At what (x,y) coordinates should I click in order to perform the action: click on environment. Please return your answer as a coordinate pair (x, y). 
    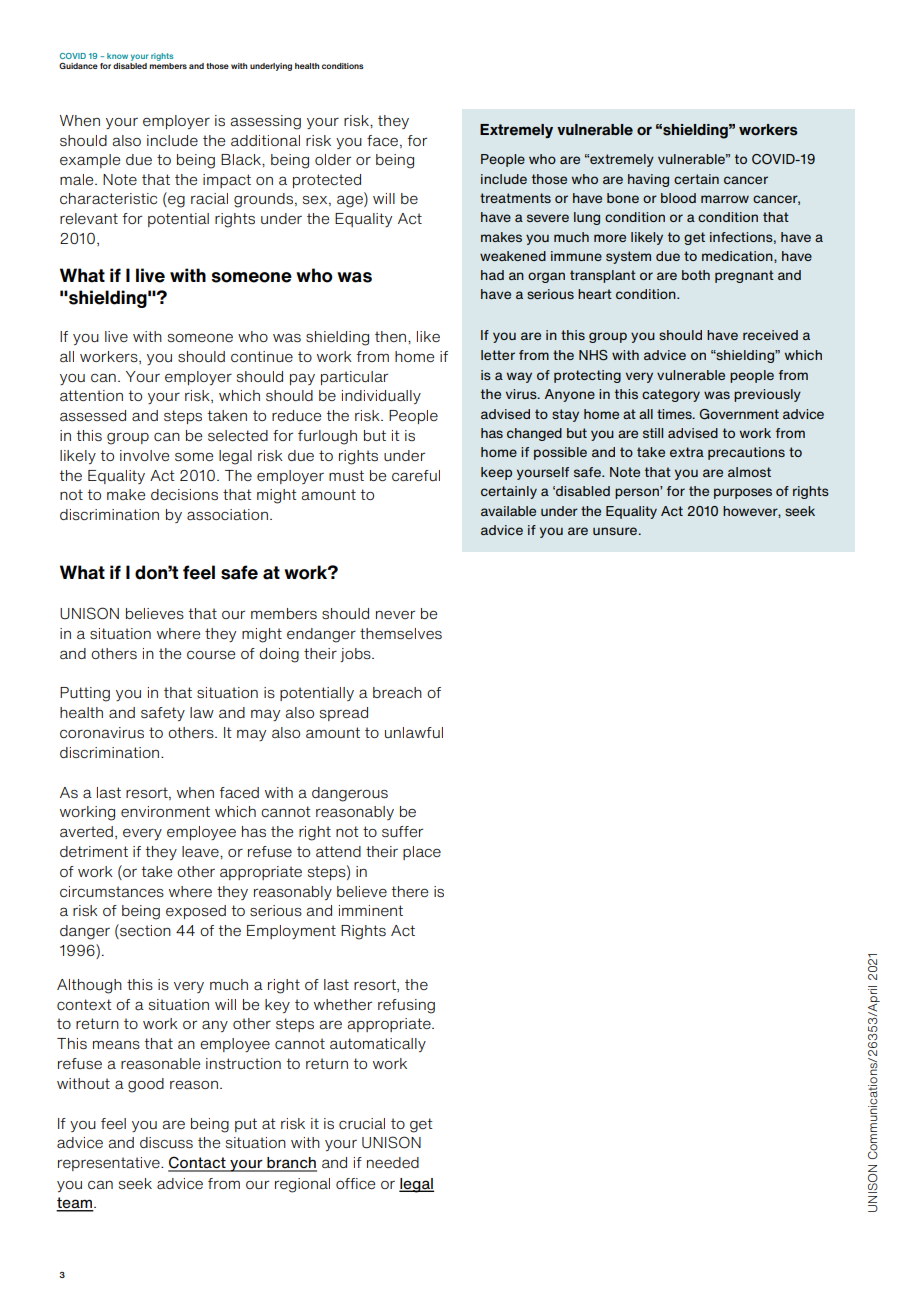
    Looking at the image, I should click on (165, 811).
